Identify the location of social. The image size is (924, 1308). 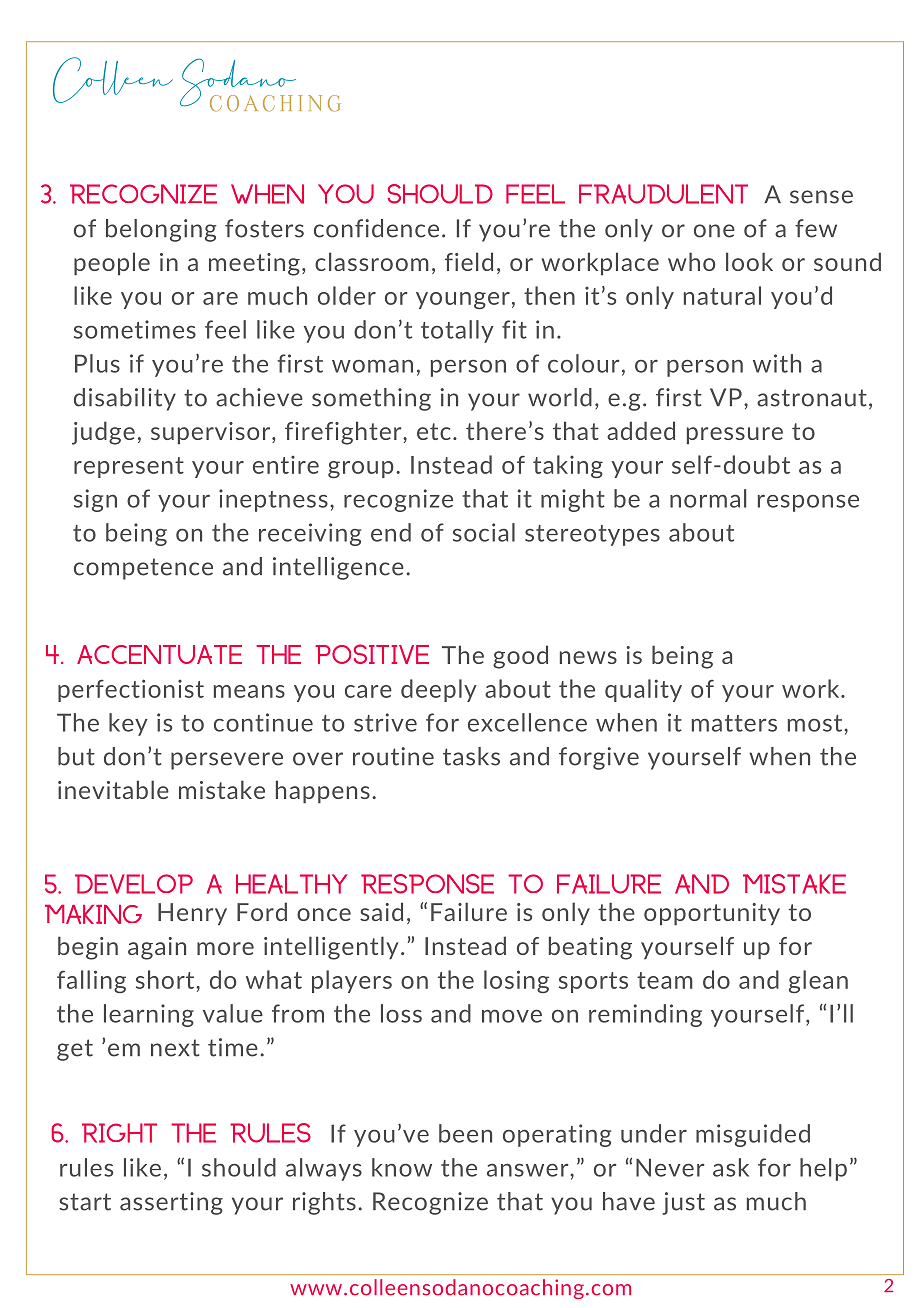
(484, 532).
